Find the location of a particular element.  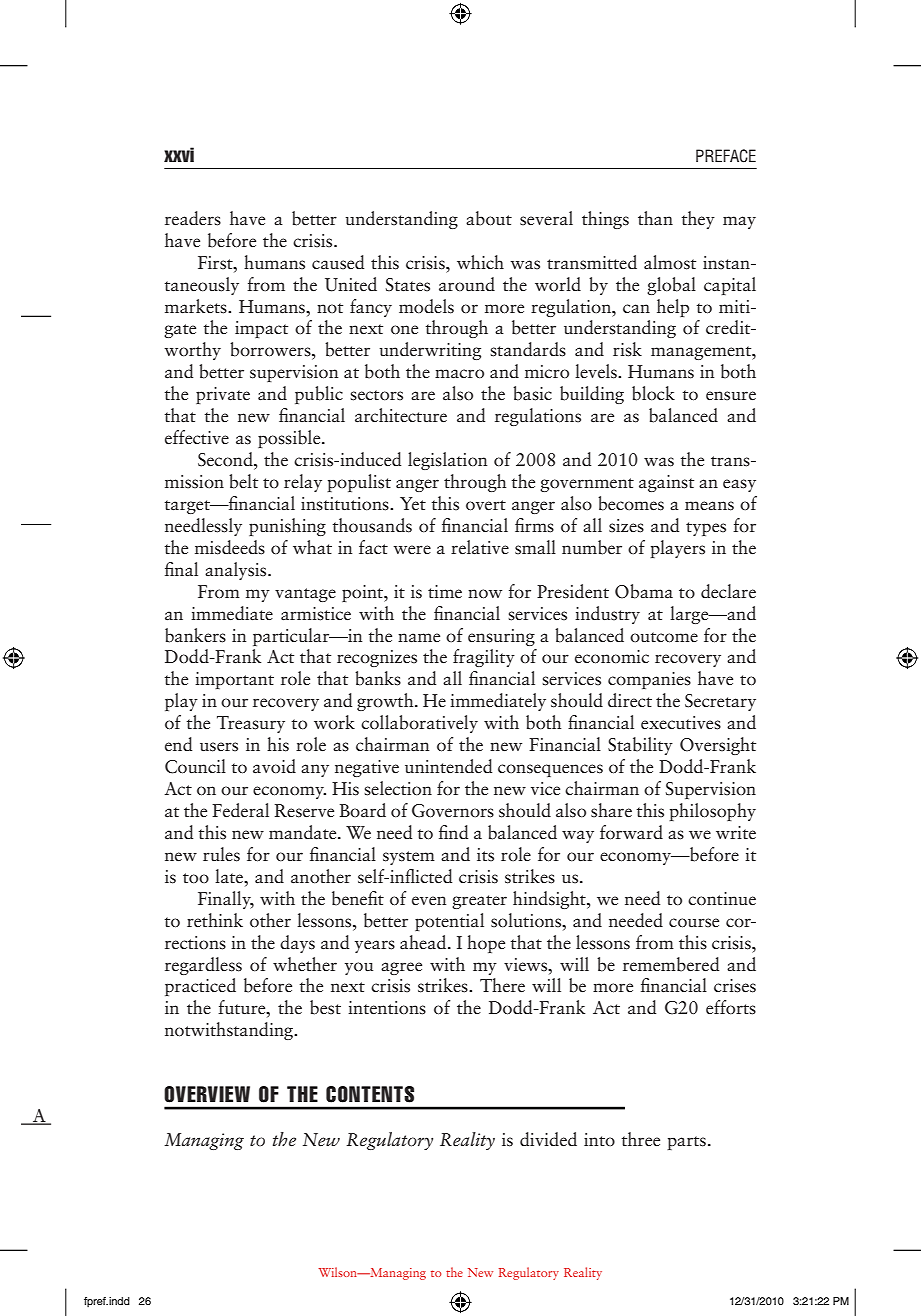

private is located at coordinates (223, 395).
